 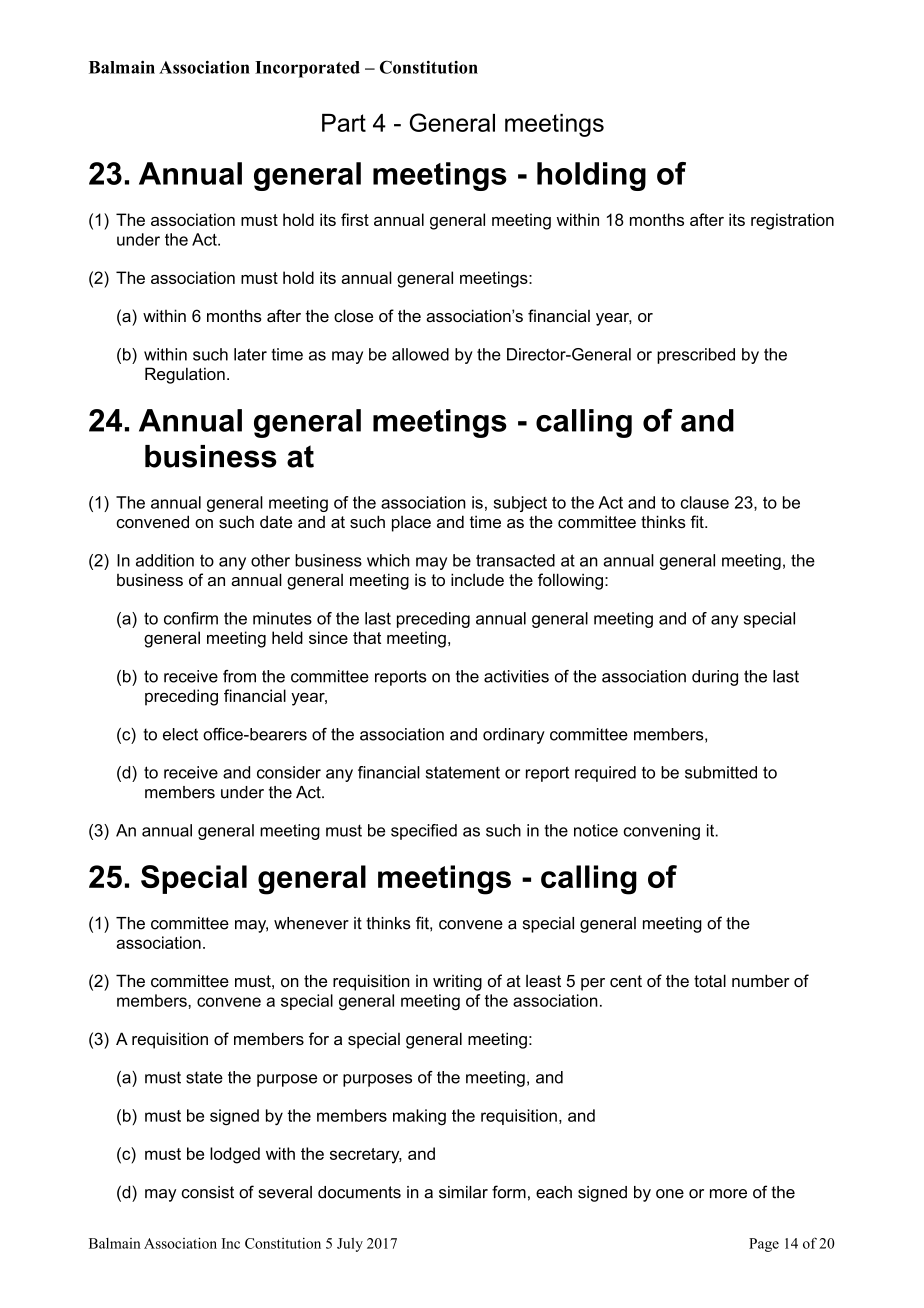 What do you see at coordinates (208, 1192) in the screenshot?
I see `consist` at bounding box center [208, 1192].
